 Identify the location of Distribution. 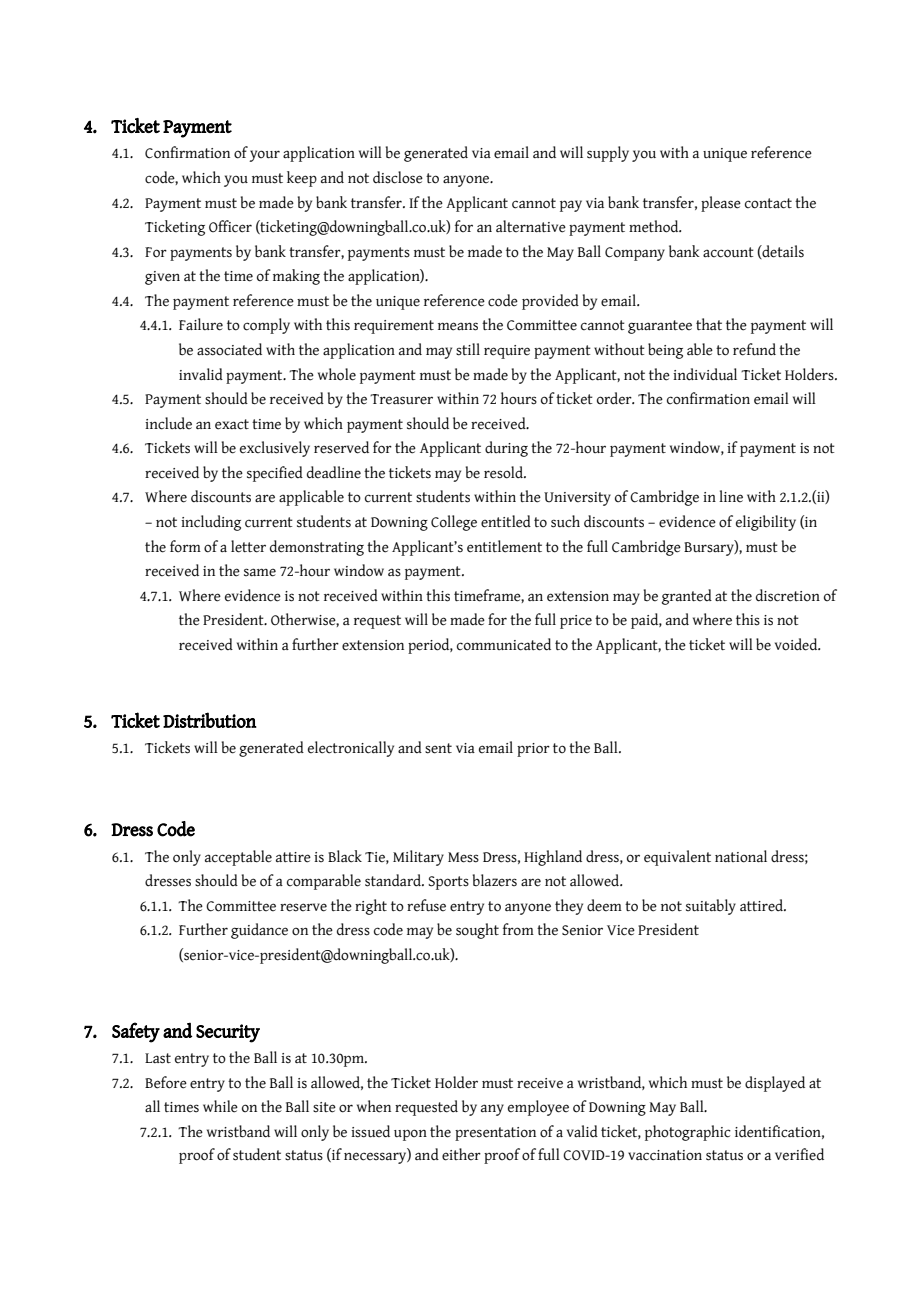
(210, 720).
